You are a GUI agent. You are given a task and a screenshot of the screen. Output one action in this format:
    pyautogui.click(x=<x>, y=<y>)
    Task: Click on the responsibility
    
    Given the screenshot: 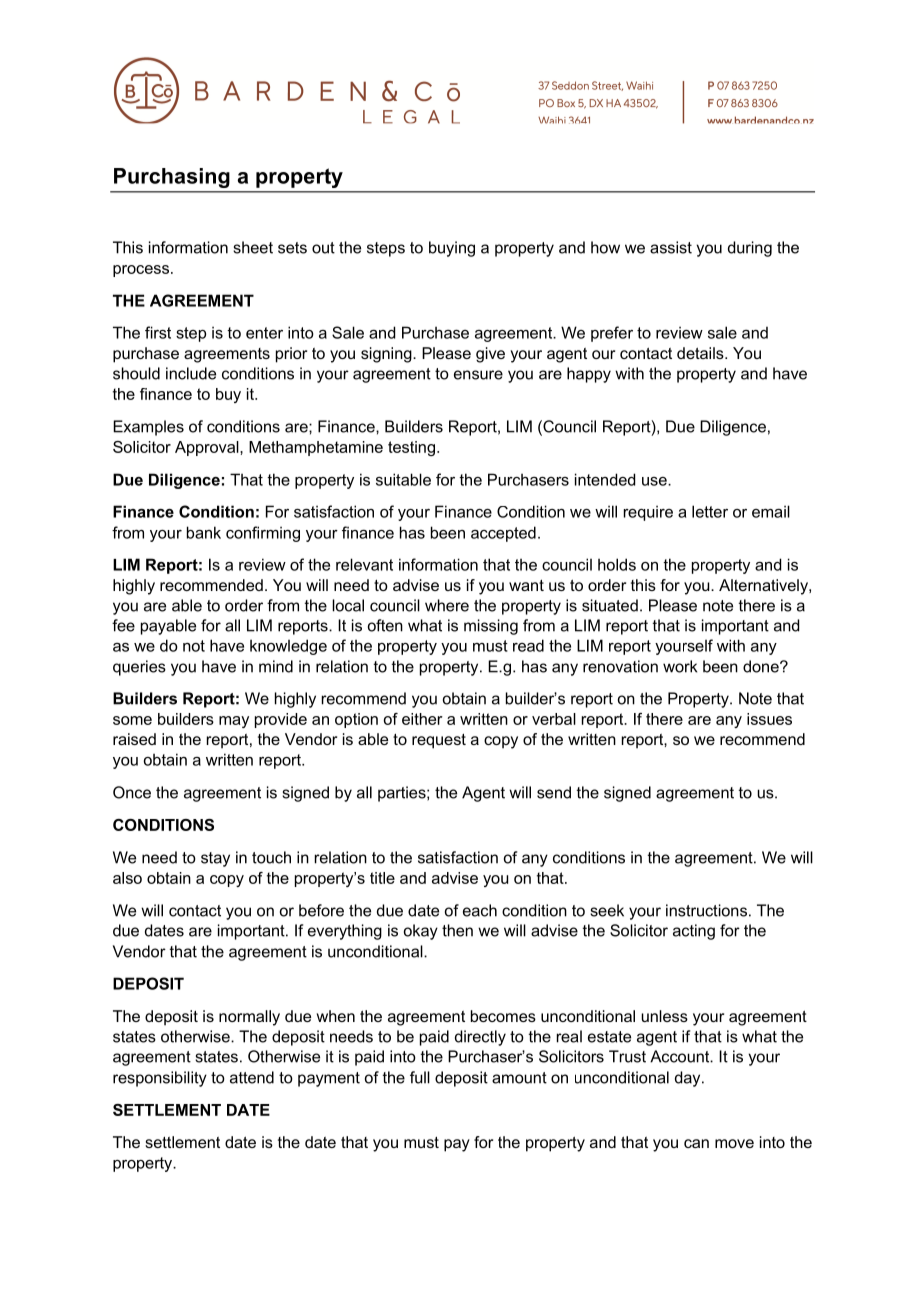 What is the action you would take?
    pyautogui.click(x=160, y=1079)
